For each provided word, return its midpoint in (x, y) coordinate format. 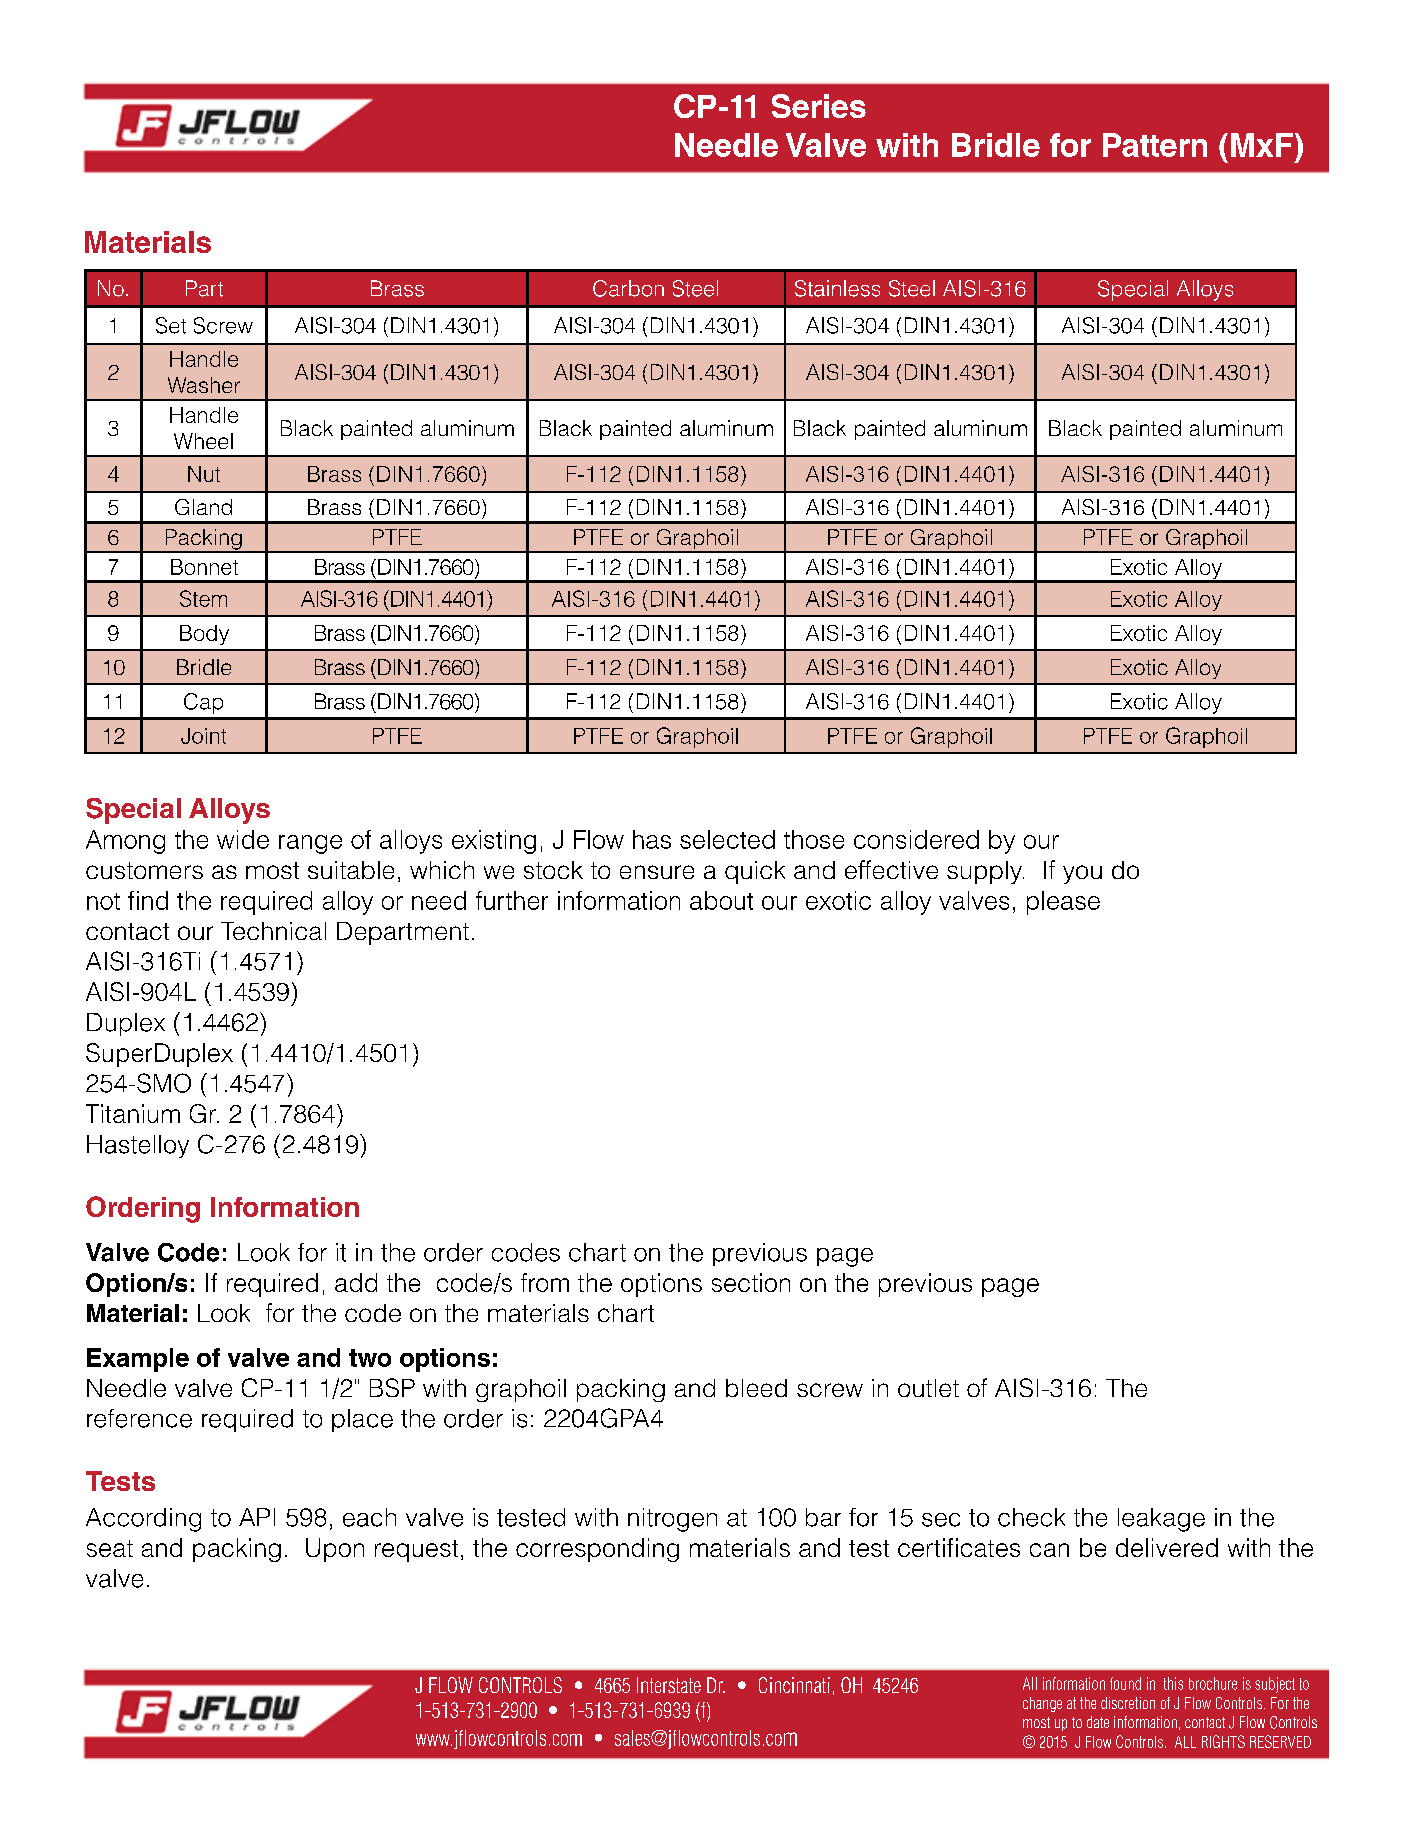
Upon (335, 1550)
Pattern (1155, 145)
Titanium (133, 1113)
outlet (928, 1388)
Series (819, 106)
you (1082, 874)
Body (204, 635)
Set (171, 325)
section (751, 1282)
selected (727, 839)
